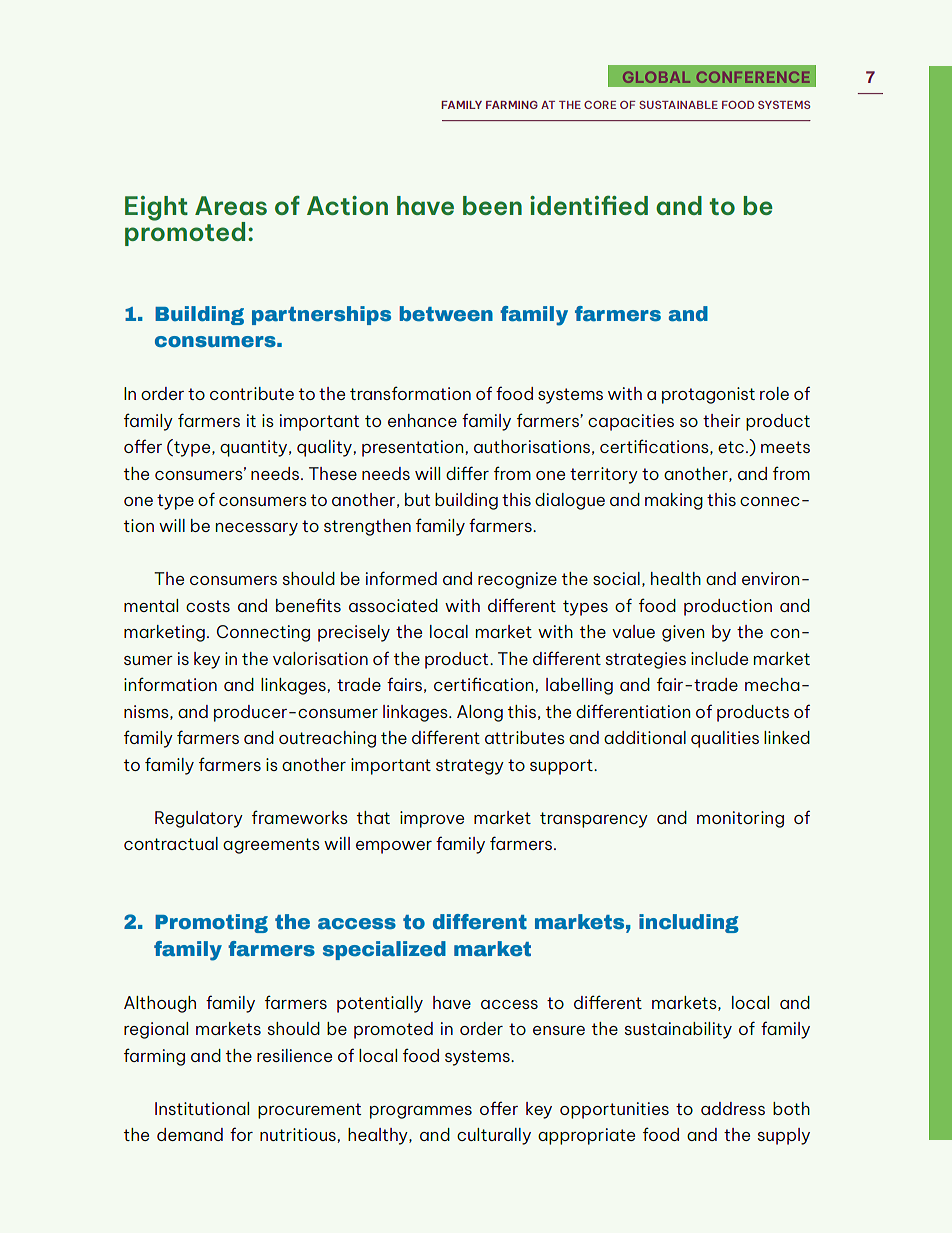 This screenshot has width=952, height=1233. What do you see at coordinates (190, 1134) in the screenshot?
I see `demand` at bounding box center [190, 1134].
